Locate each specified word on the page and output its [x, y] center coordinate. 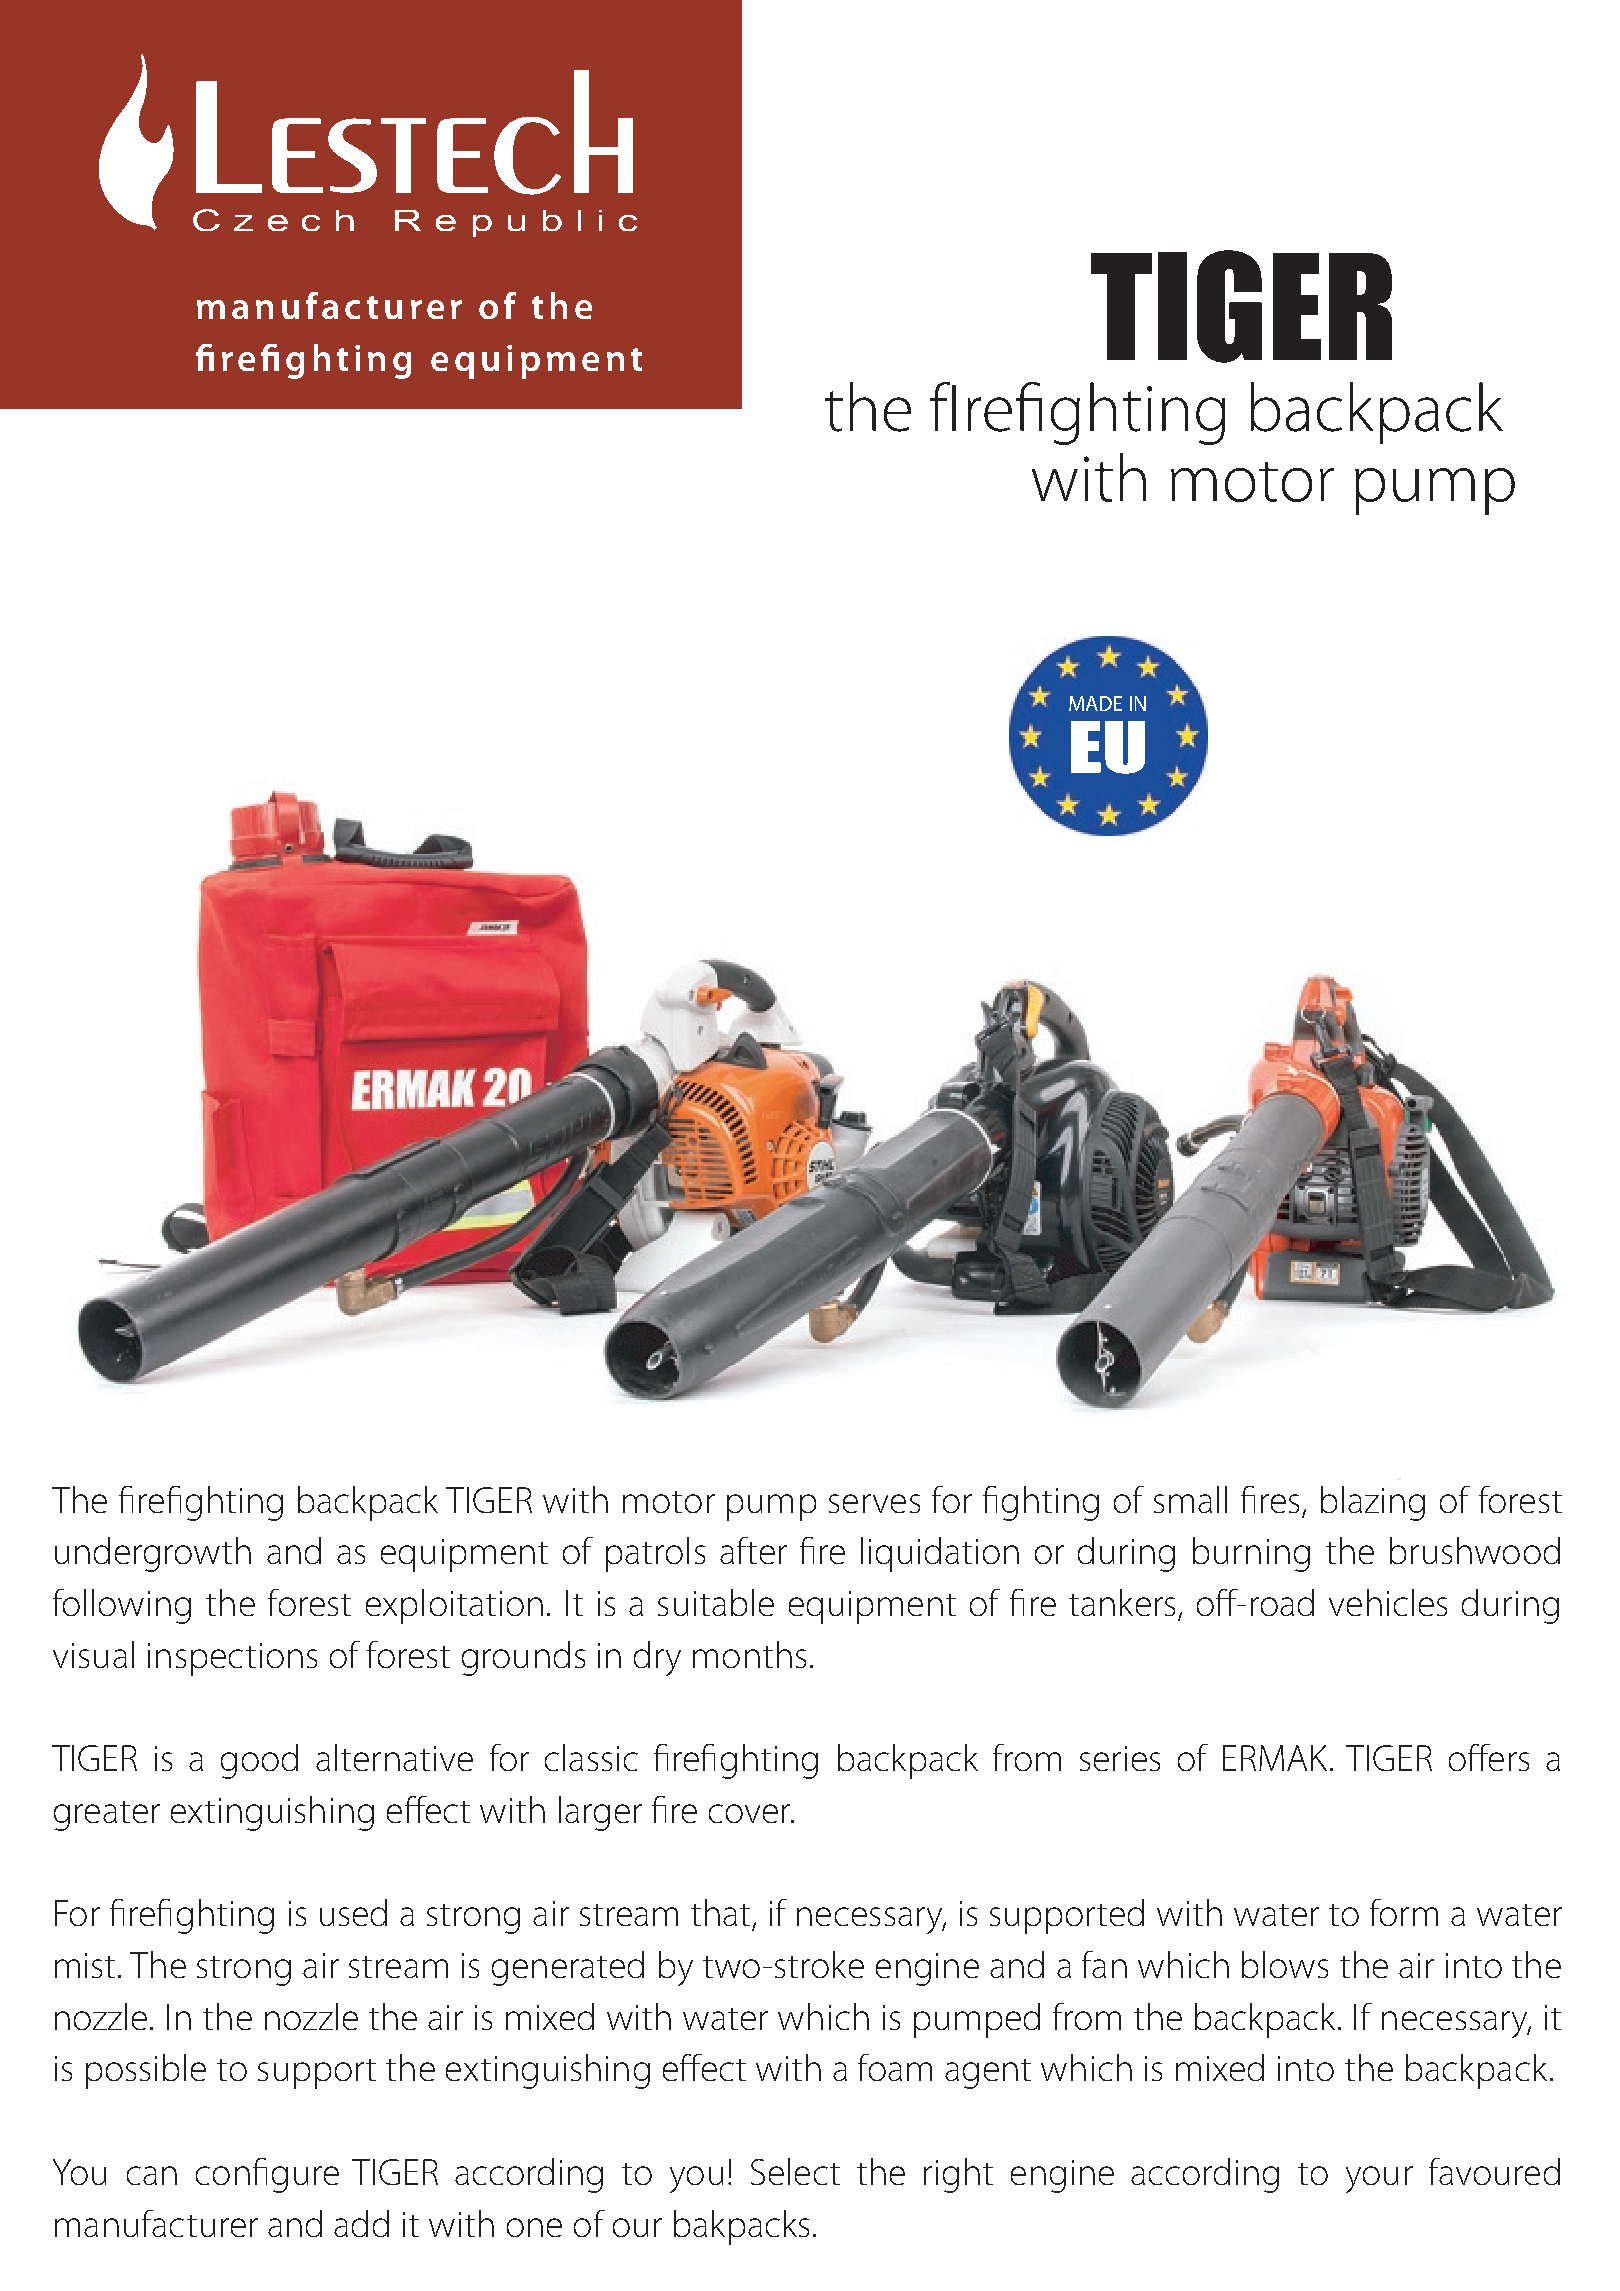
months [749, 1654]
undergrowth [153, 1554]
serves [874, 1503]
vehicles [1388, 1602]
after [753, 1550]
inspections [232, 1659]
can [152, 2175]
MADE [1095, 703]
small [1190, 1499]
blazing [1373, 1503]
